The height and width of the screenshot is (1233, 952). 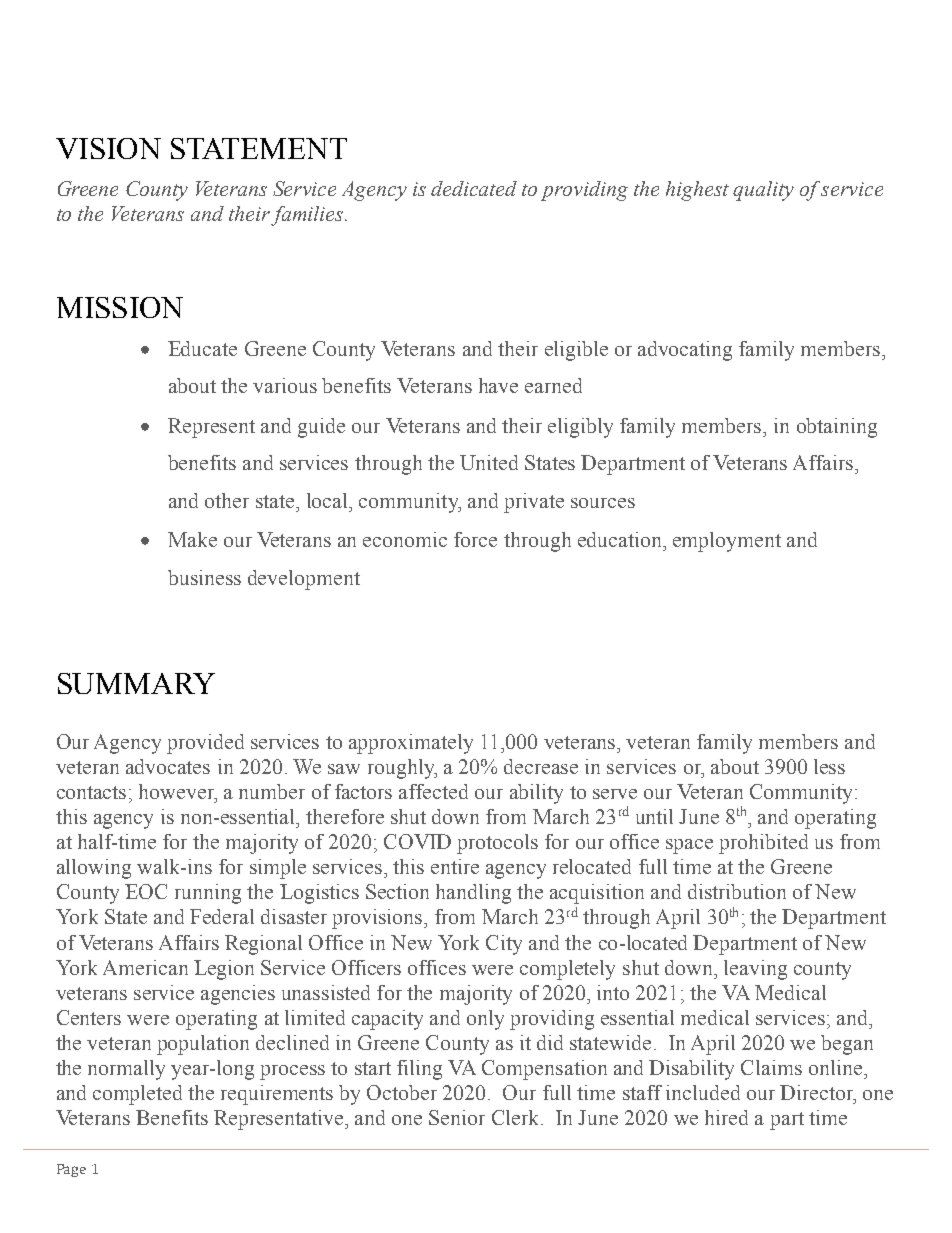 I want to click on Make, so click(x=192, y=539).
